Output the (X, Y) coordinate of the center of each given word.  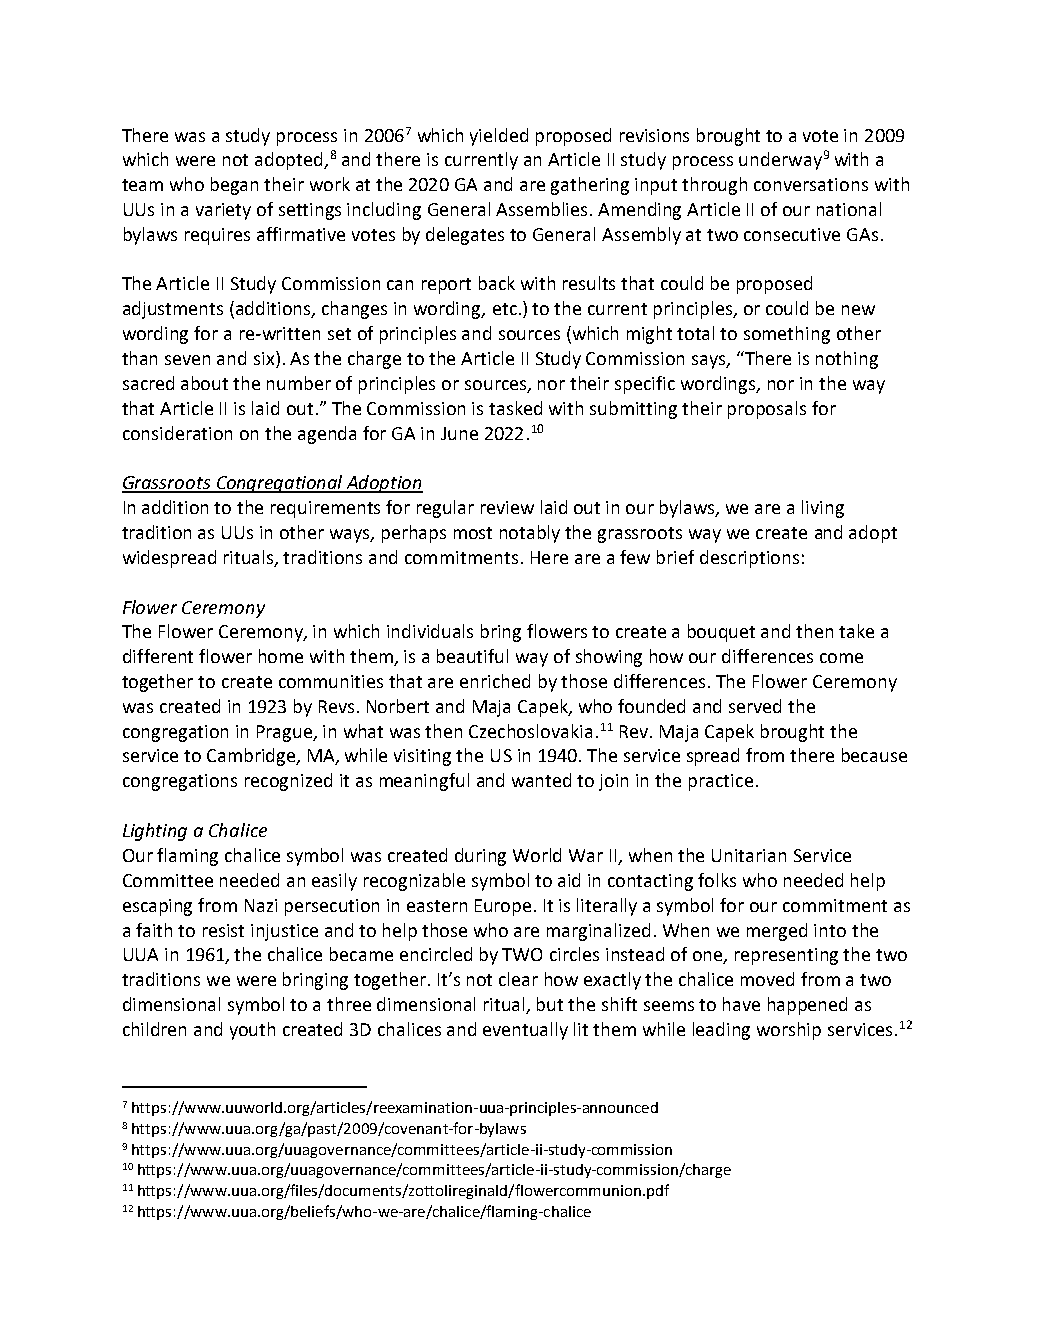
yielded (499, 137)
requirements (325, 509)
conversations (811, 184)
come (841, 658)
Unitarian (749, 855)
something (787, 335)
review (507, 507)
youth (252, 1031)
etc (505, 309)
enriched (495, 681)
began (234, 186)
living (823, 509)
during (480, 857)
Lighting (155, 832)
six (265, 359)
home (281, 656)
